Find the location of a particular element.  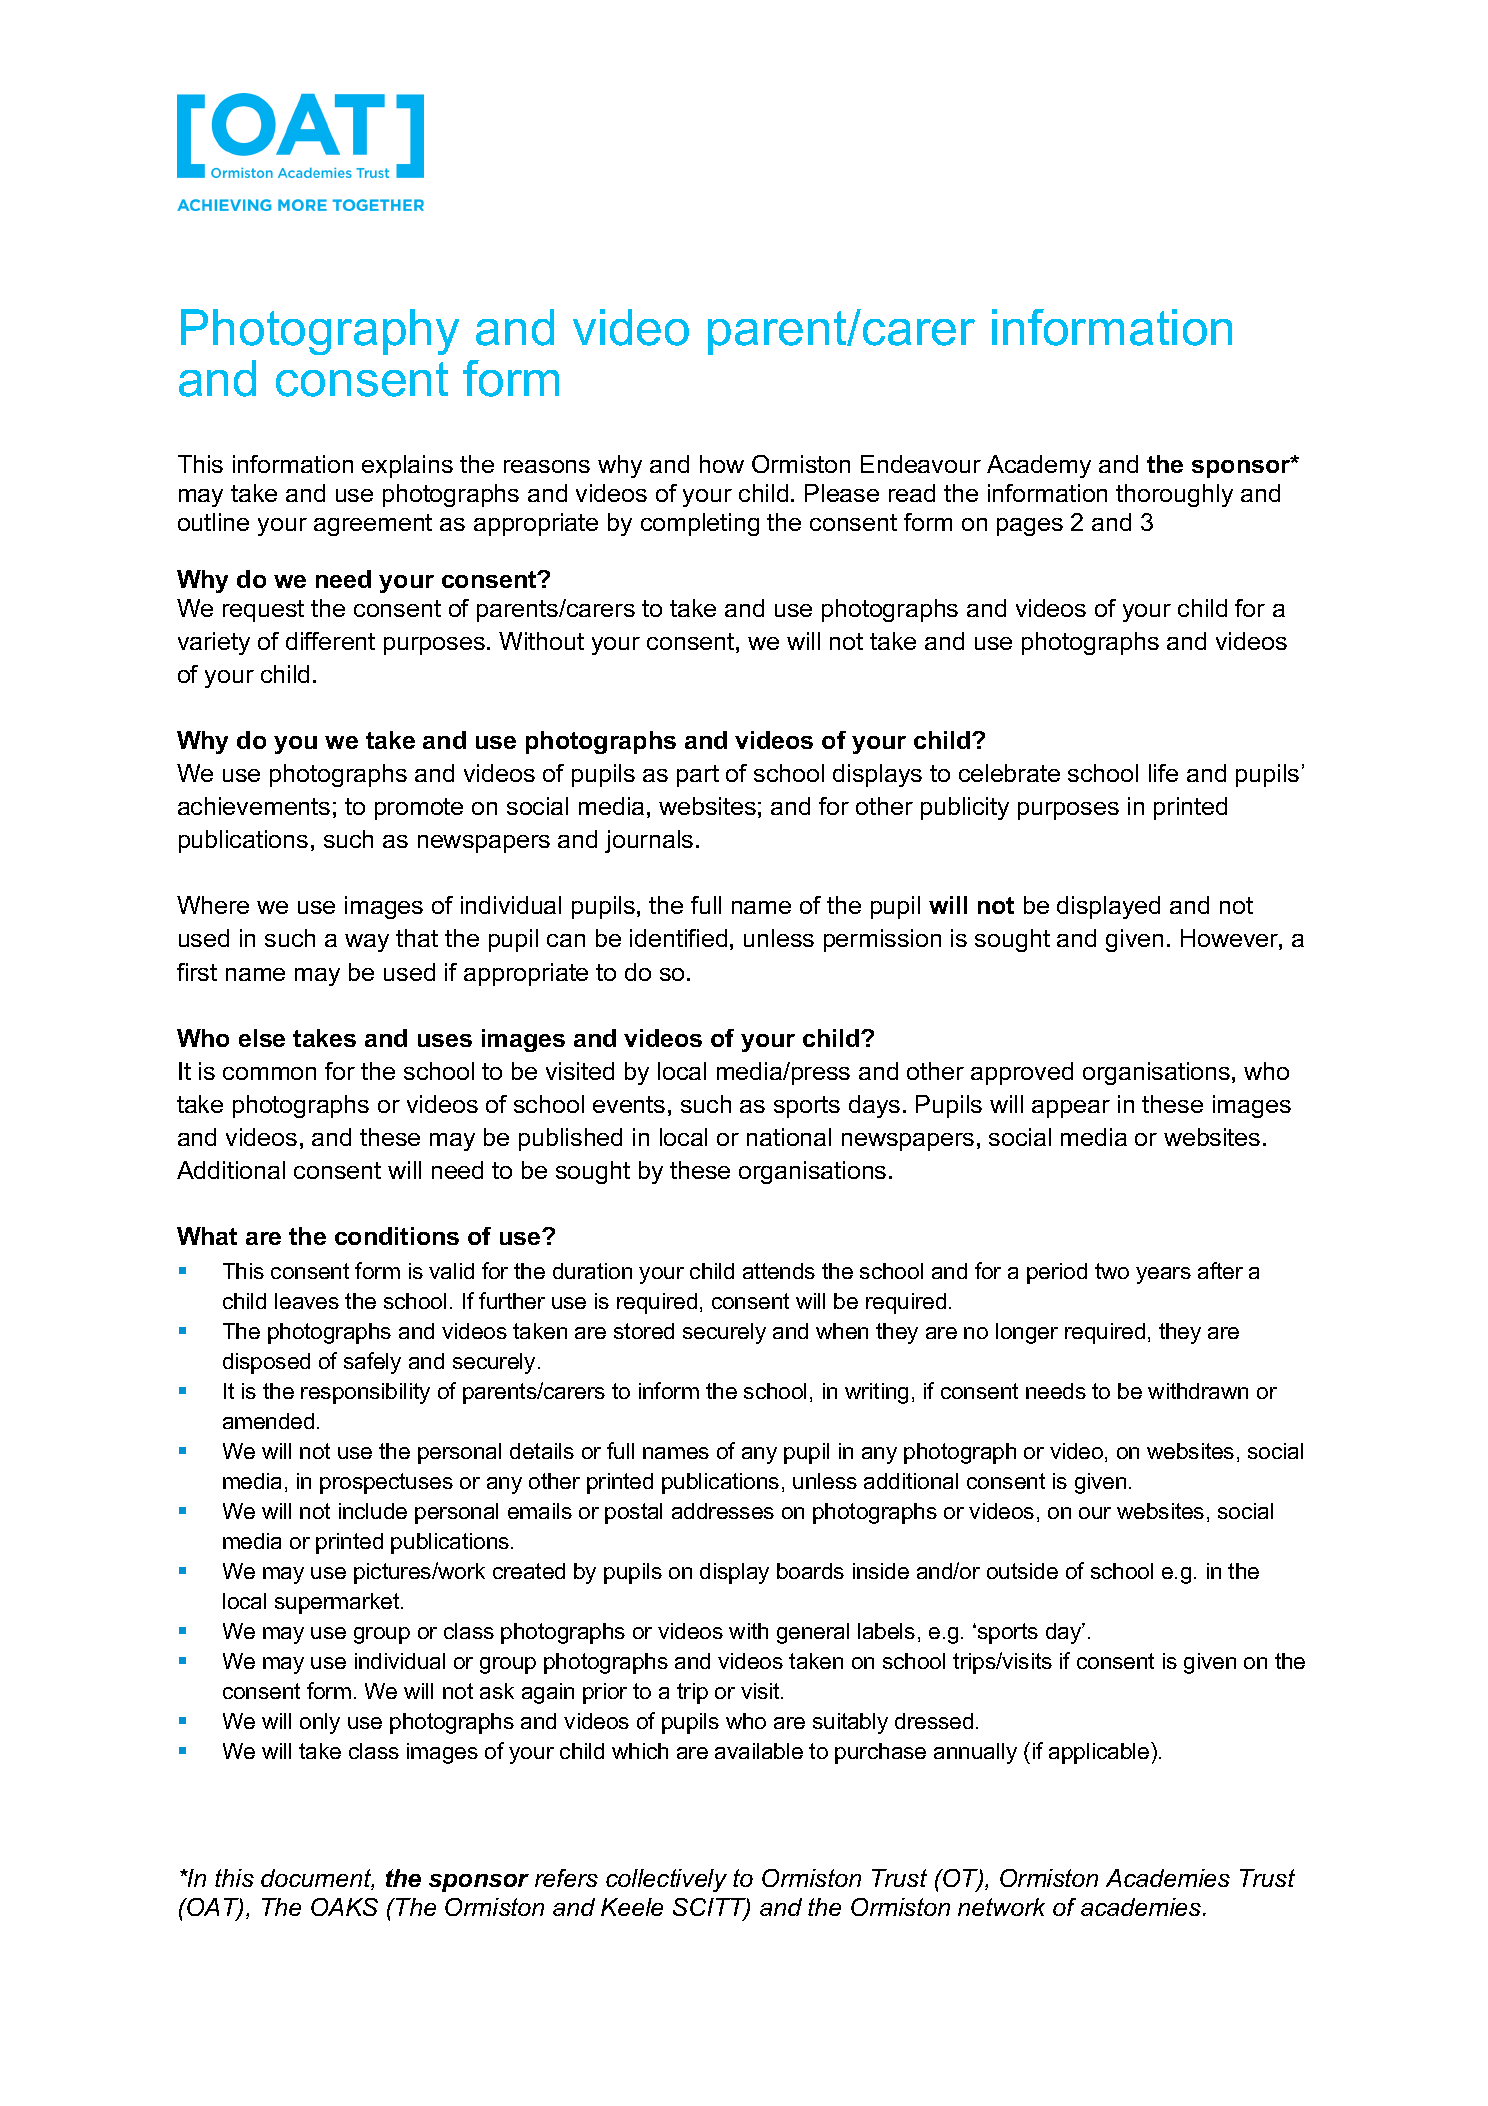

achievements is located at coordinates (254, 806).
